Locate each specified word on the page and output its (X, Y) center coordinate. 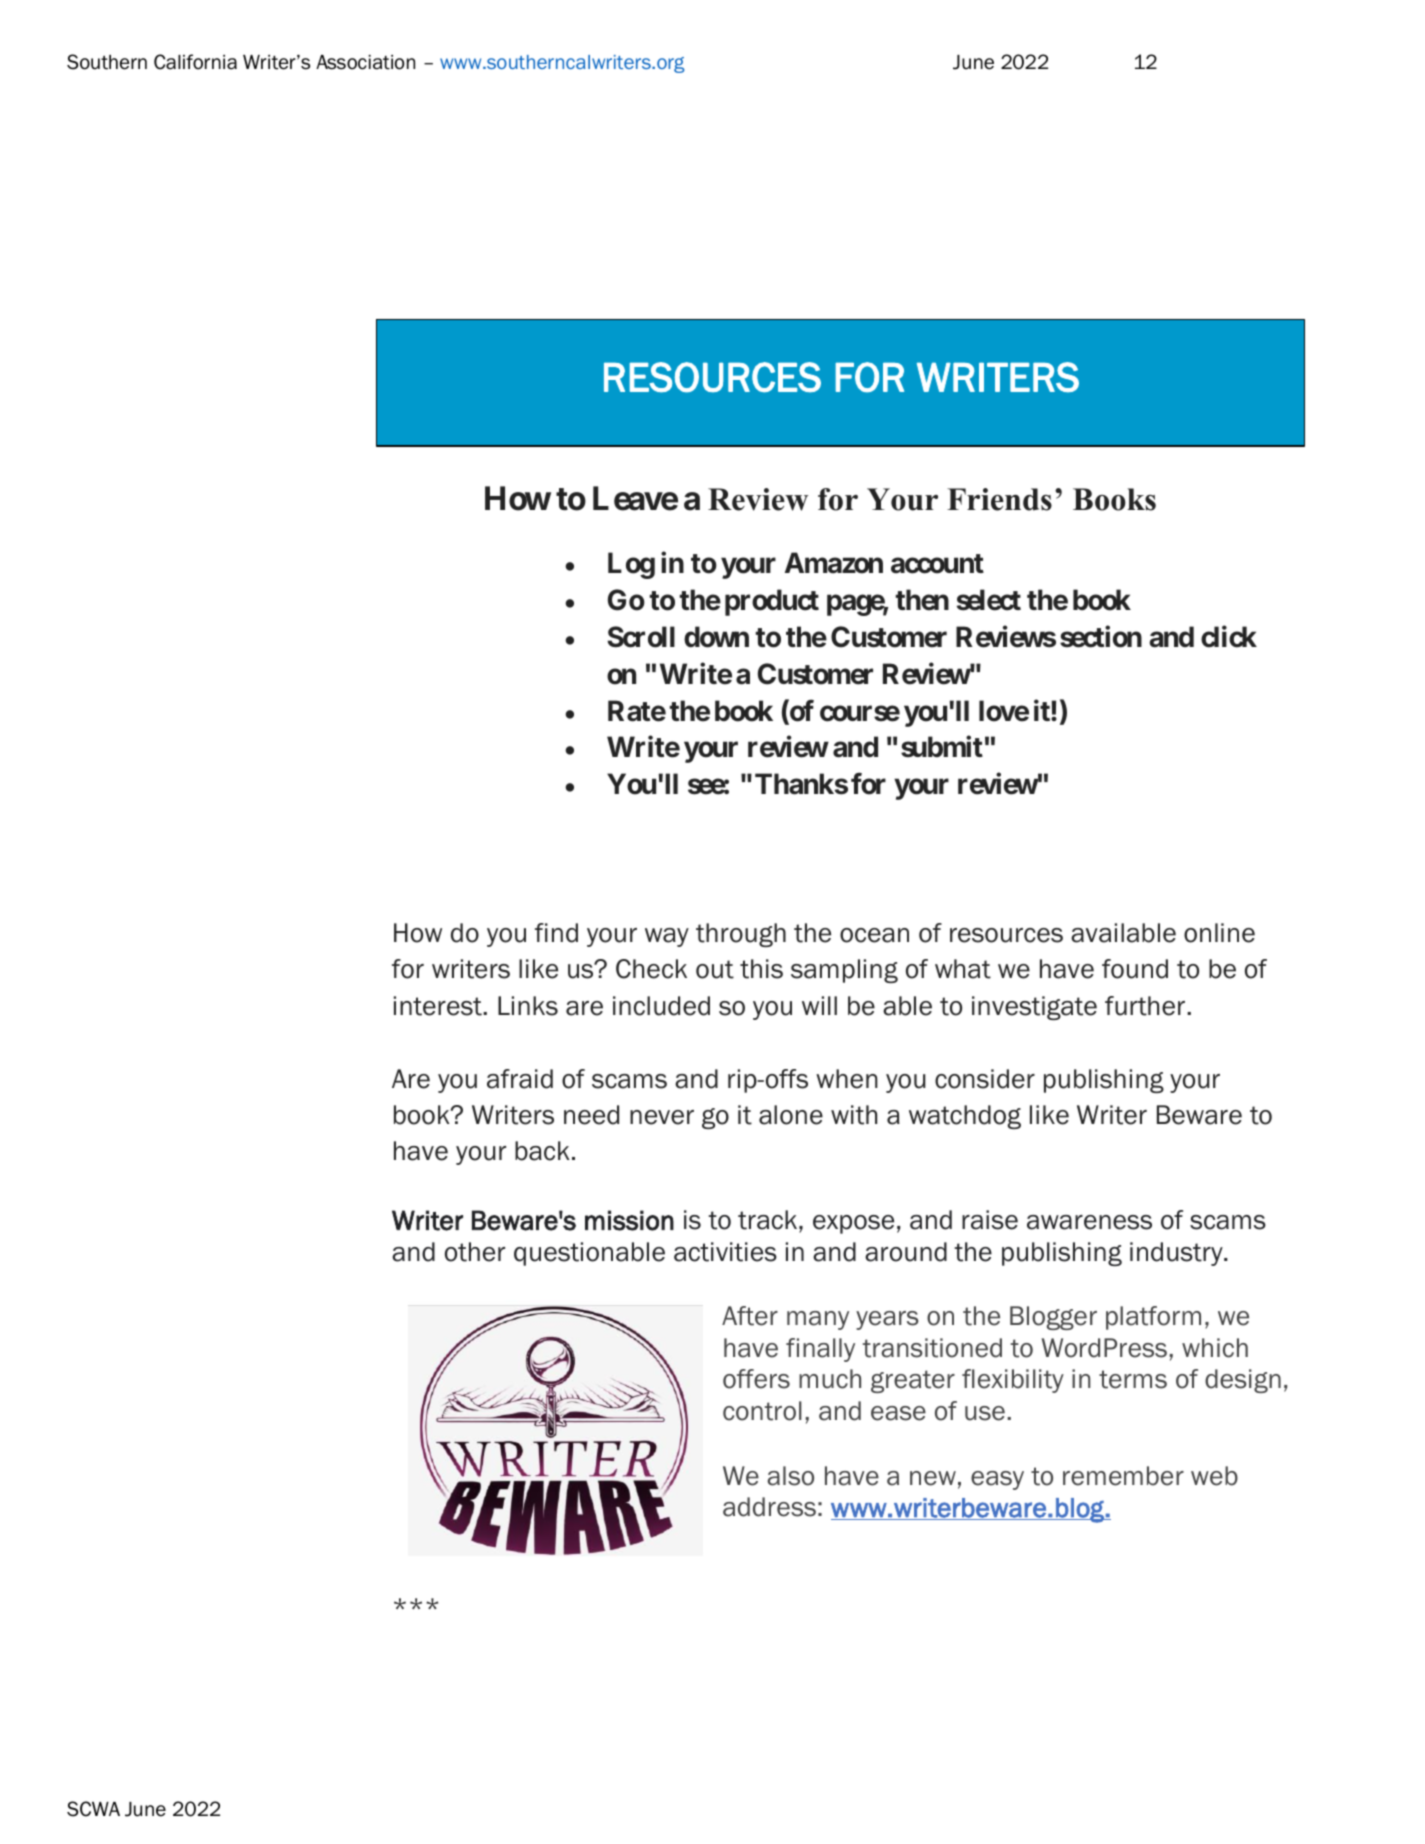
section (1101, 636)
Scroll (641, 637)
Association (365, 62)
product (772, 602)
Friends (999, 499)
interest (439, 1006)
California (195, 62)
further (1145, 1006)
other (475, 1252)
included (661, 1006)
